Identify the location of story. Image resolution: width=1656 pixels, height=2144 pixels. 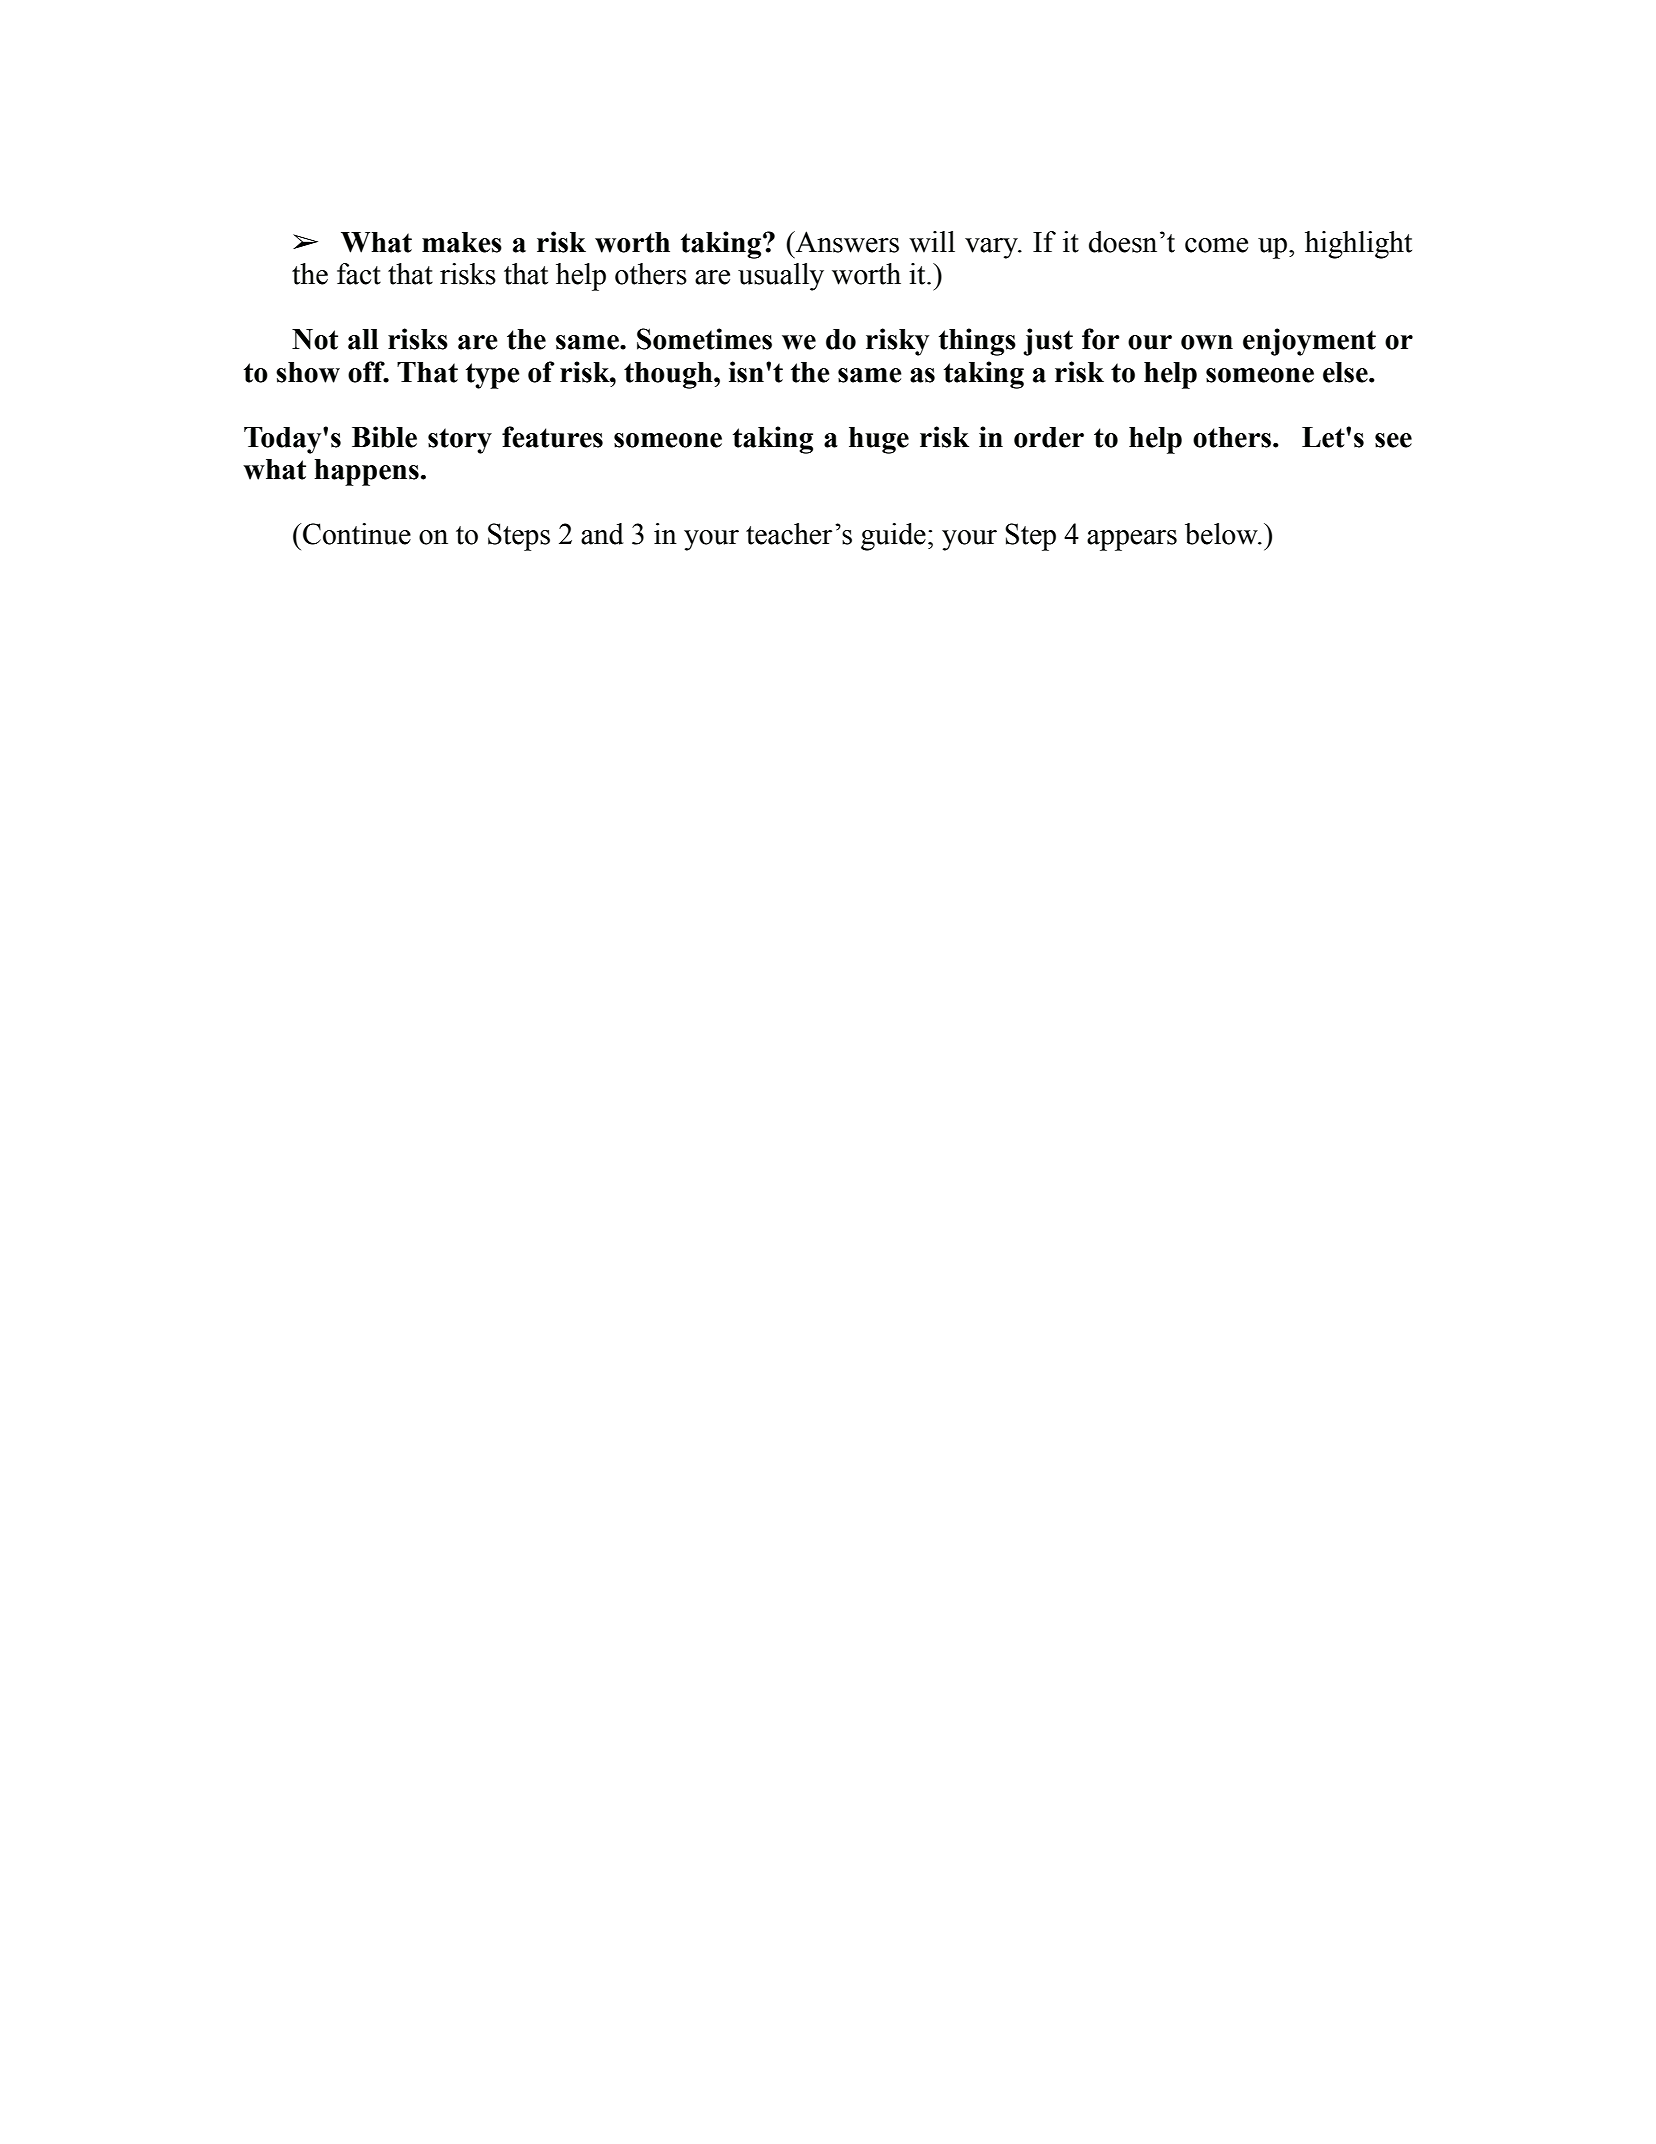
(460, 441).
